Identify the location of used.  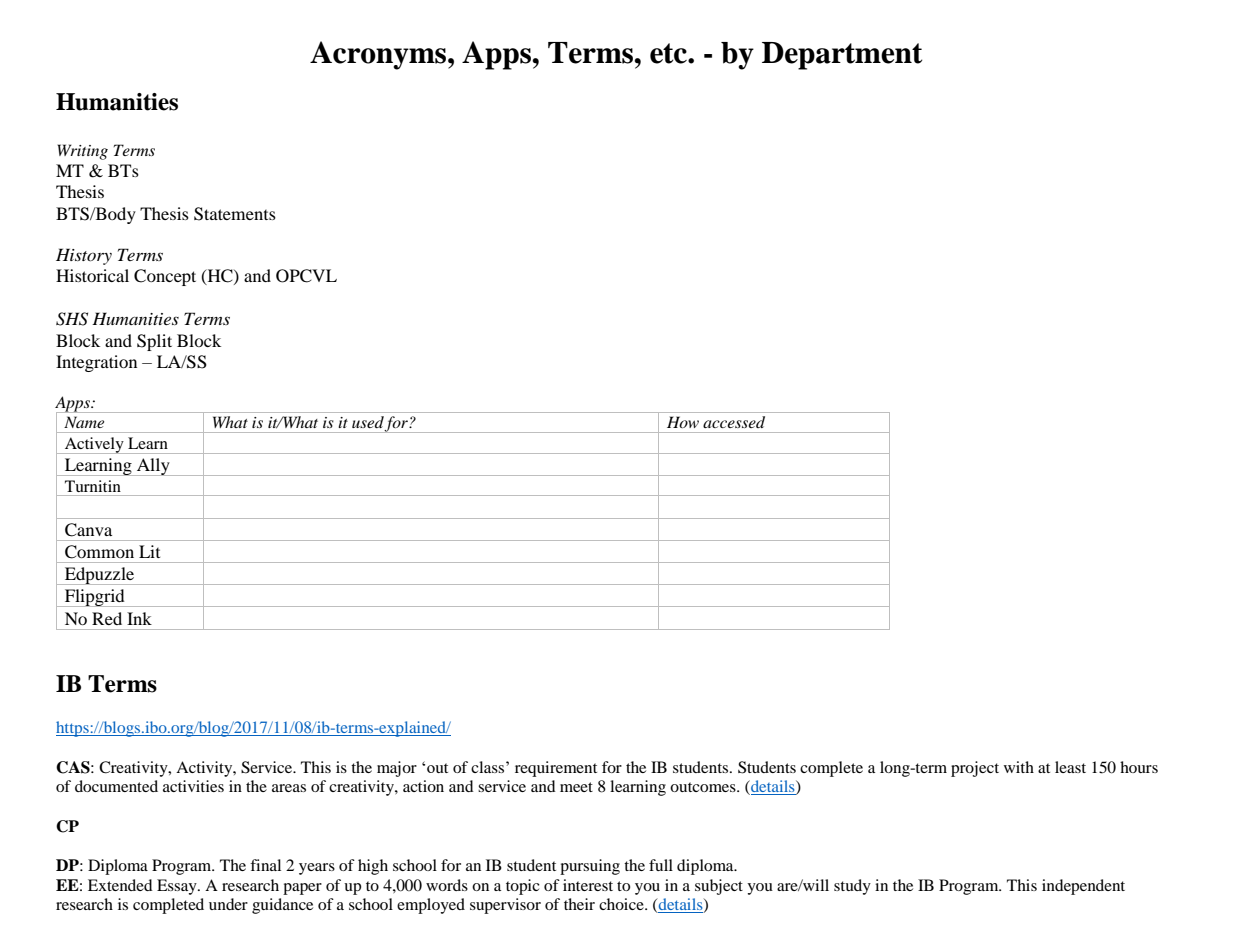
(368, 422).
